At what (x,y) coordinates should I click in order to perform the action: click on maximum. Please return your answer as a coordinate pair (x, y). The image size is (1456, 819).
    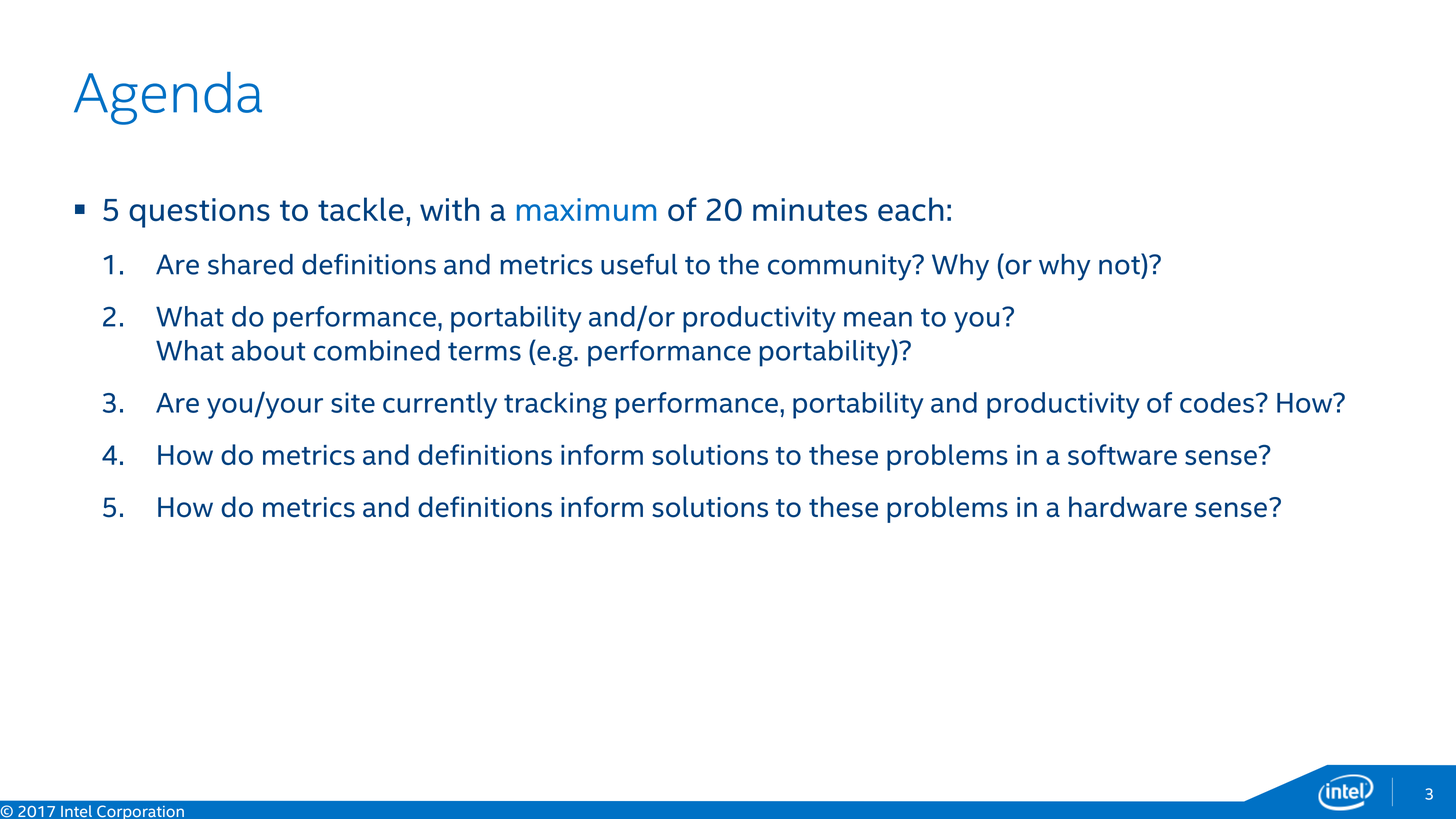
    Looking at the image, I should click on (586, 209).
